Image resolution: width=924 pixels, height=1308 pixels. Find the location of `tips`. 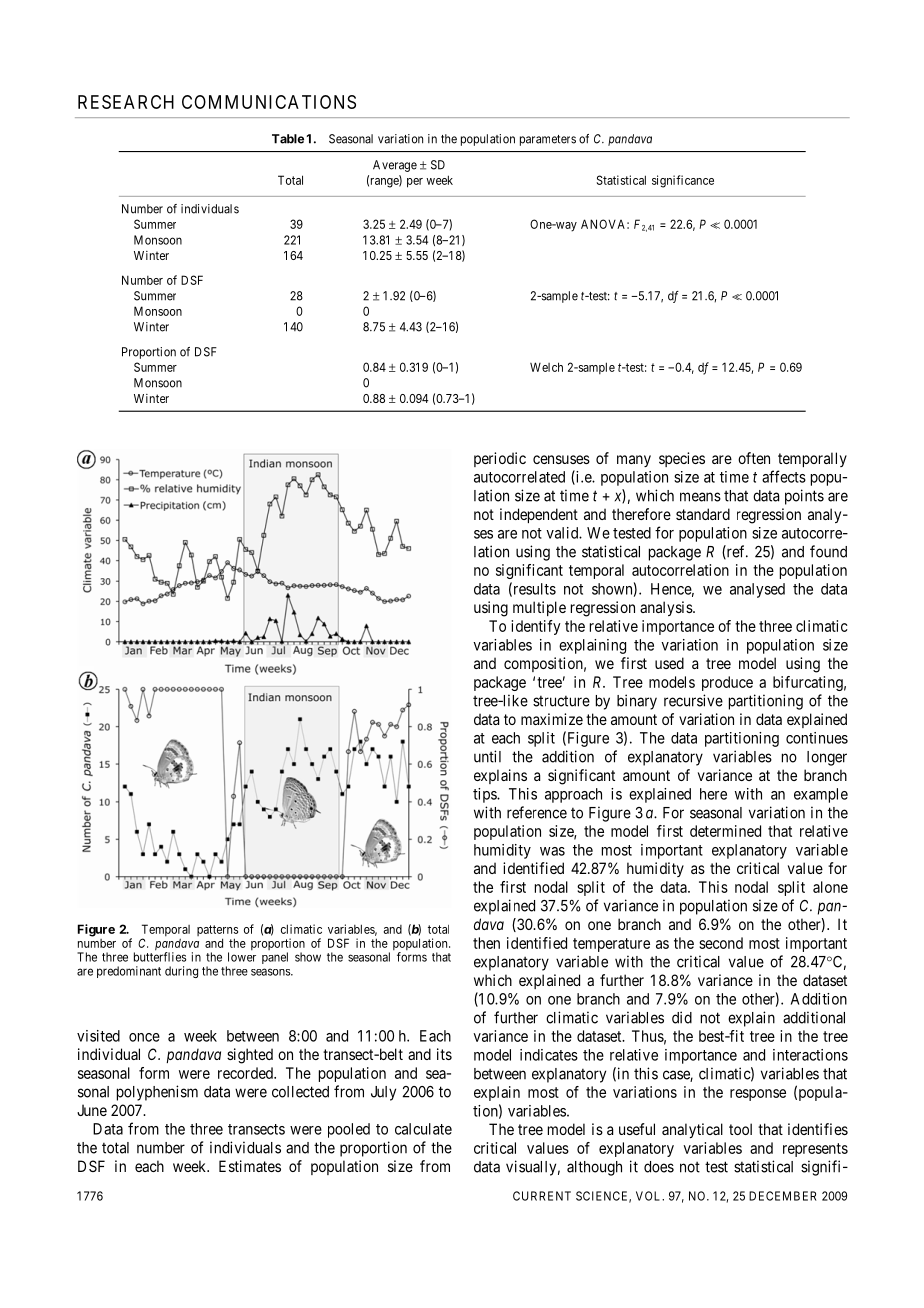

tips is located at coordinates (485, 795).
